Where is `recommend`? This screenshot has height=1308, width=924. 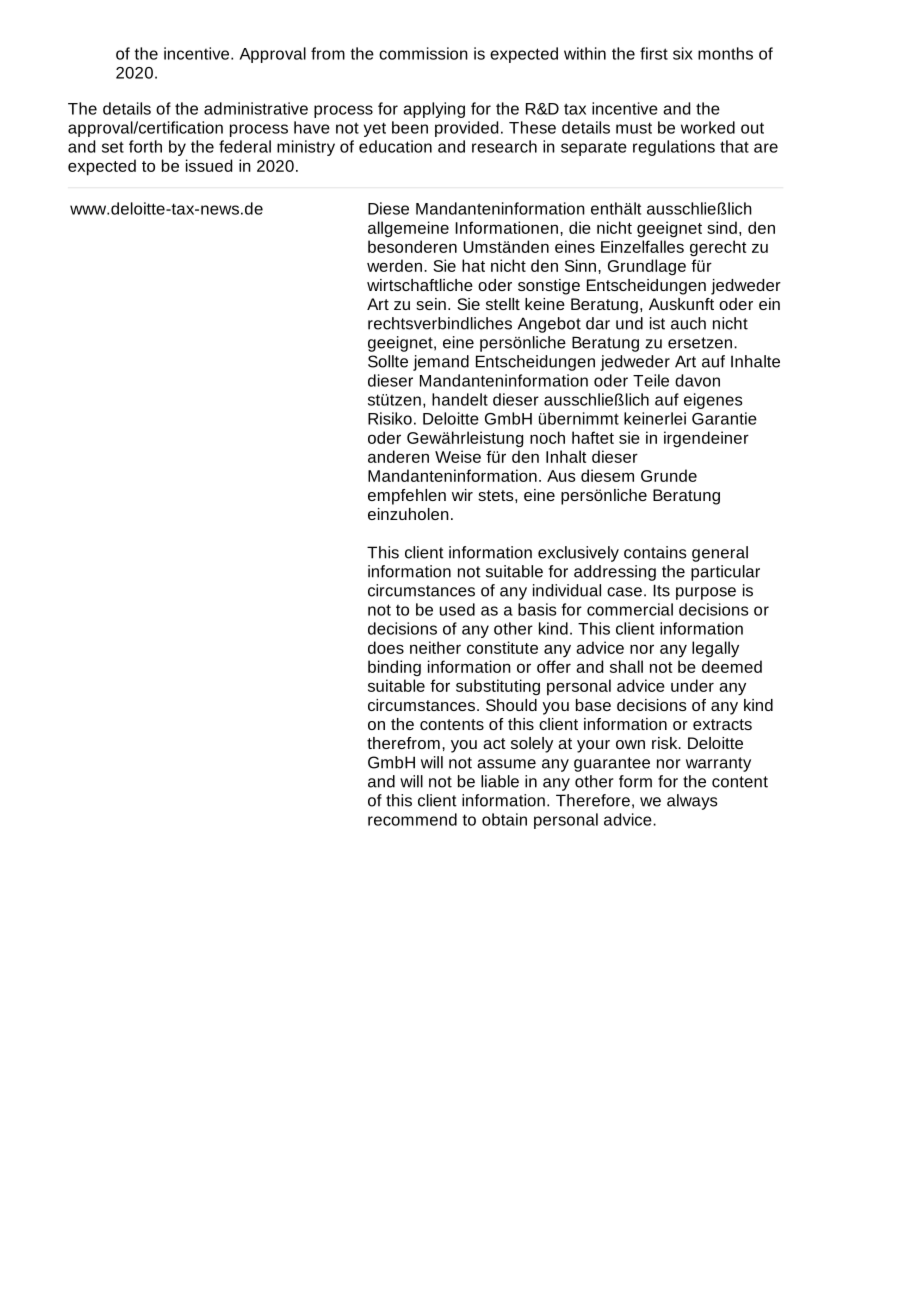 recommend is located at coordinates (412, 819).
